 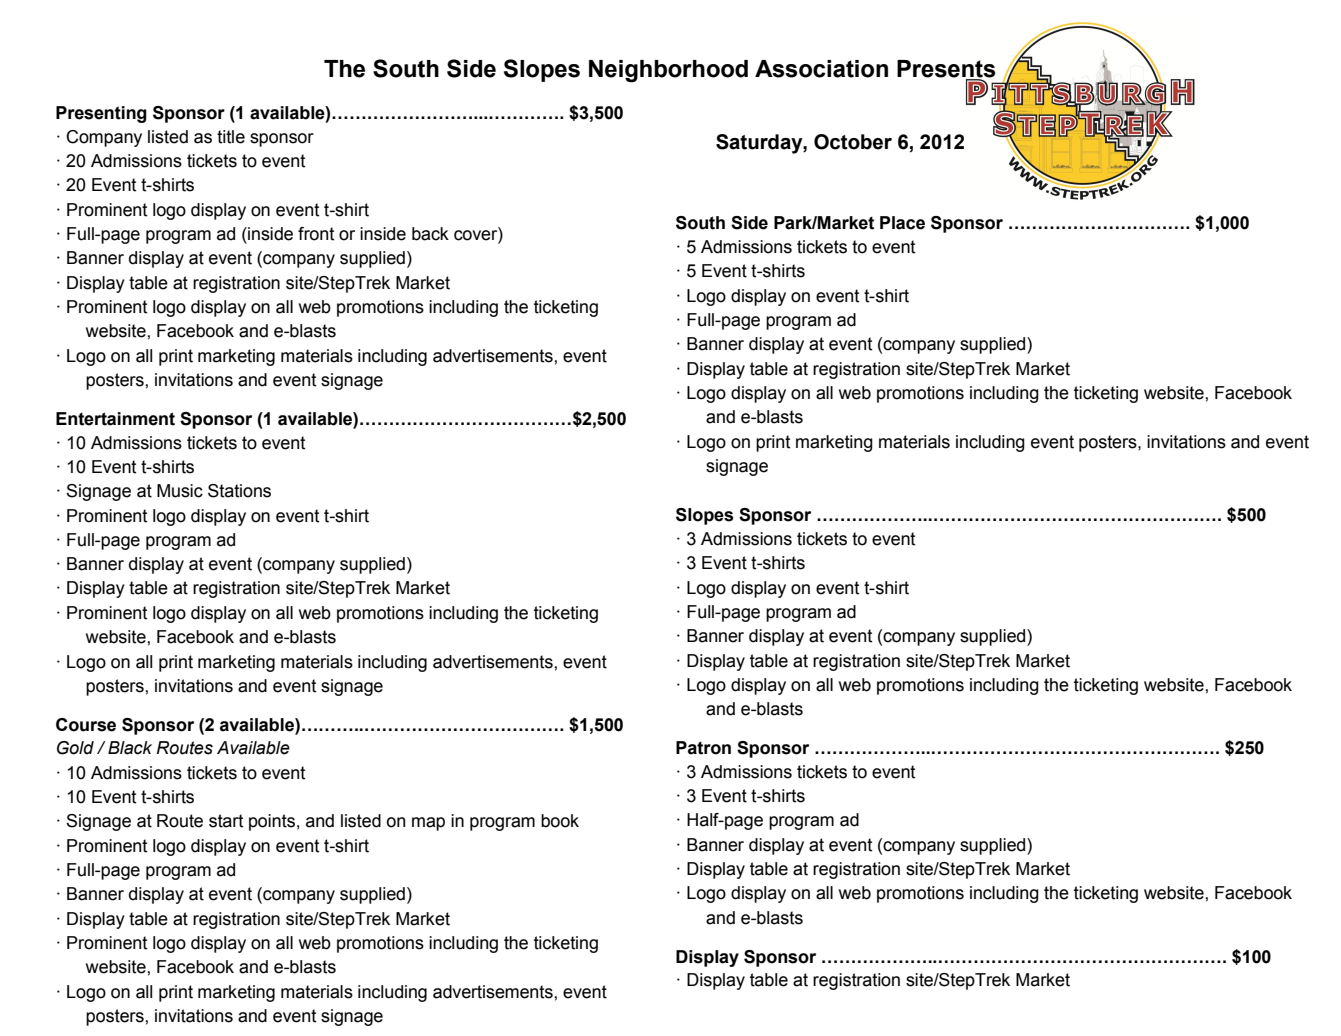 I want to click on Black, so click(x=130, y=748).
